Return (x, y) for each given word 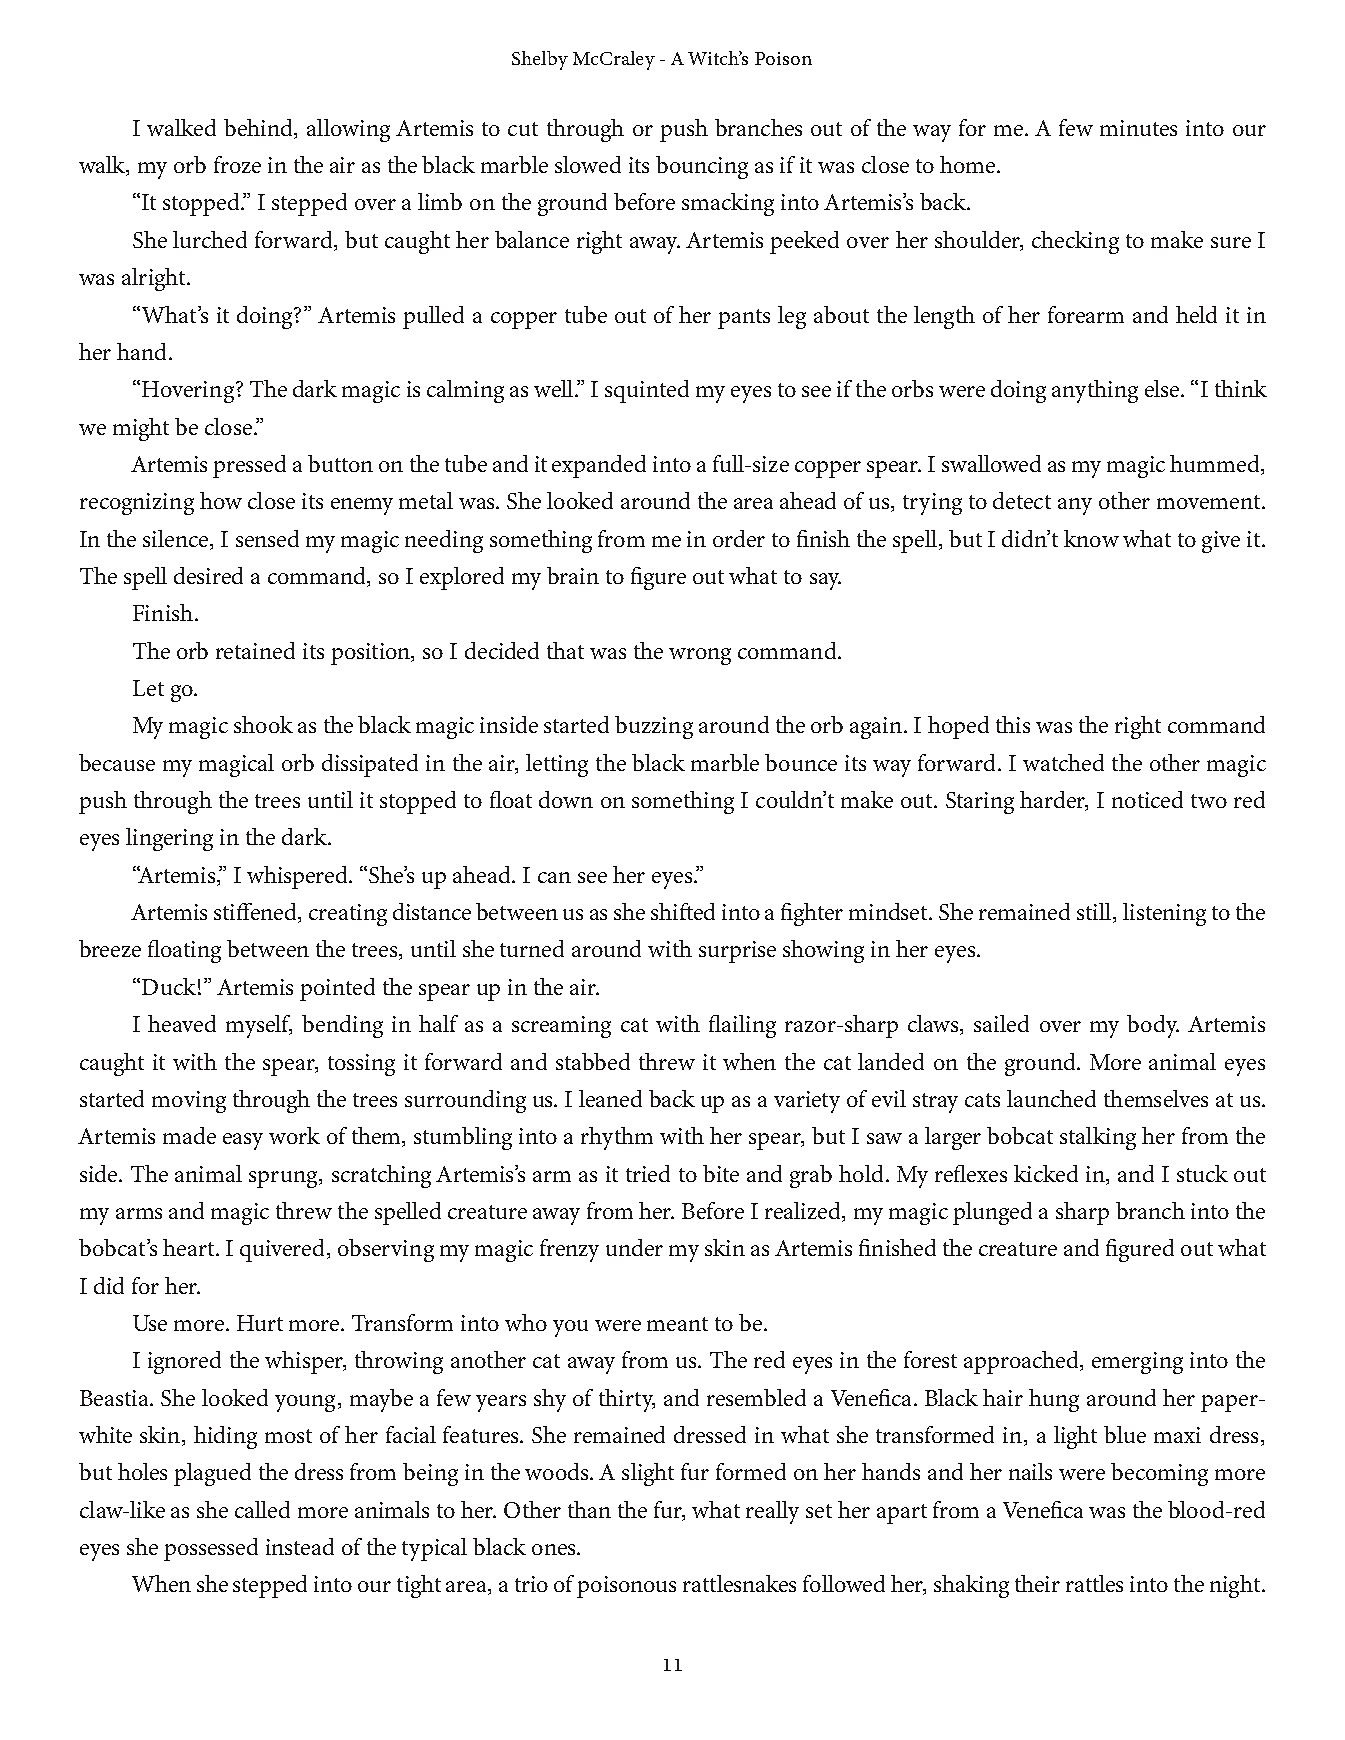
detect (1022, 500)
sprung (284, 1179)
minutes (1138, 128)
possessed (211, 1549)
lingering (169, 839)
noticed (1147, 799)
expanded (599, 466)
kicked (1046, 1173)
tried (648, 1173)
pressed (249, 466)
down (566, 799)
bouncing (702, 167)
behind (259, 129)
